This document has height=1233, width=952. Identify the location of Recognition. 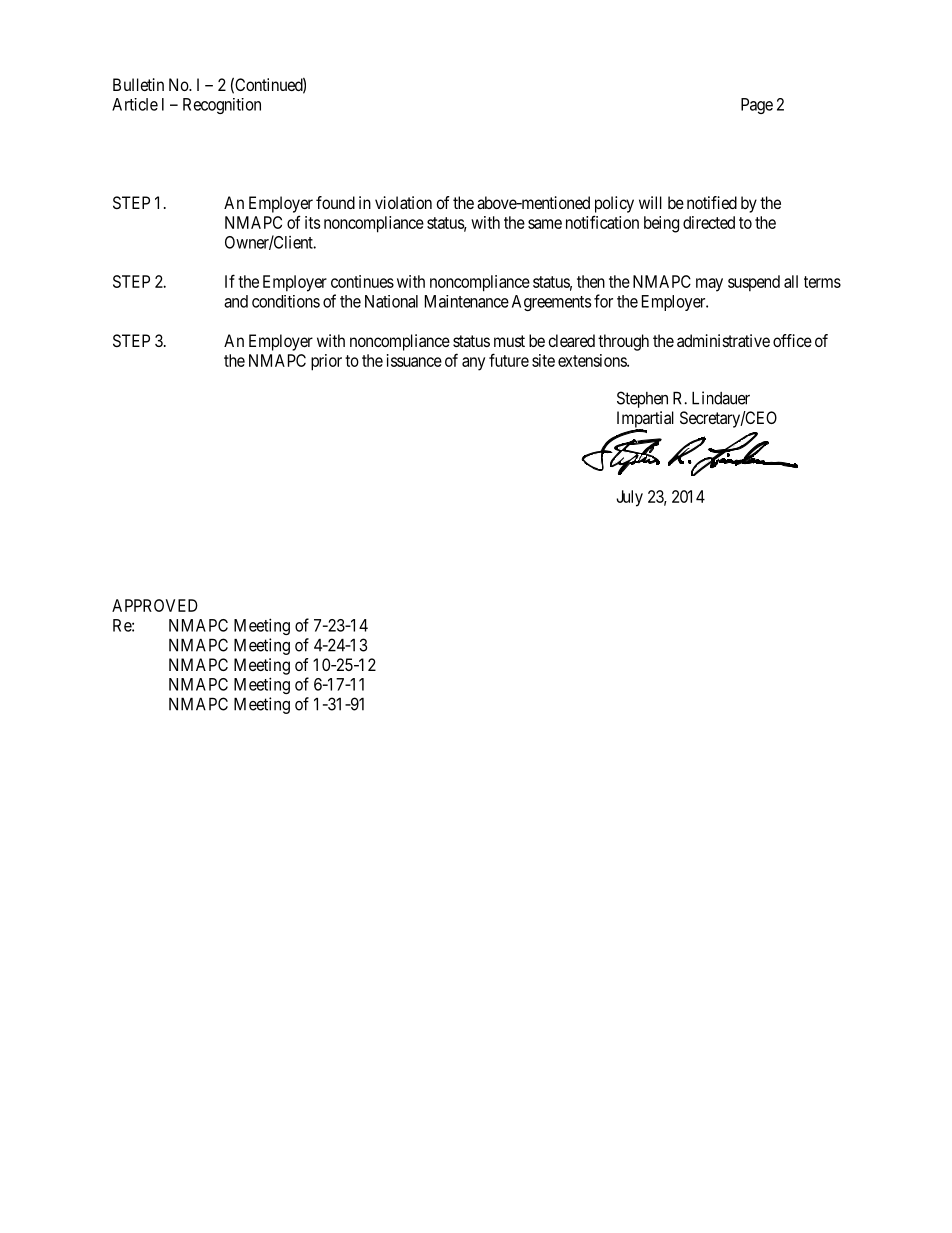
(222, 106).
